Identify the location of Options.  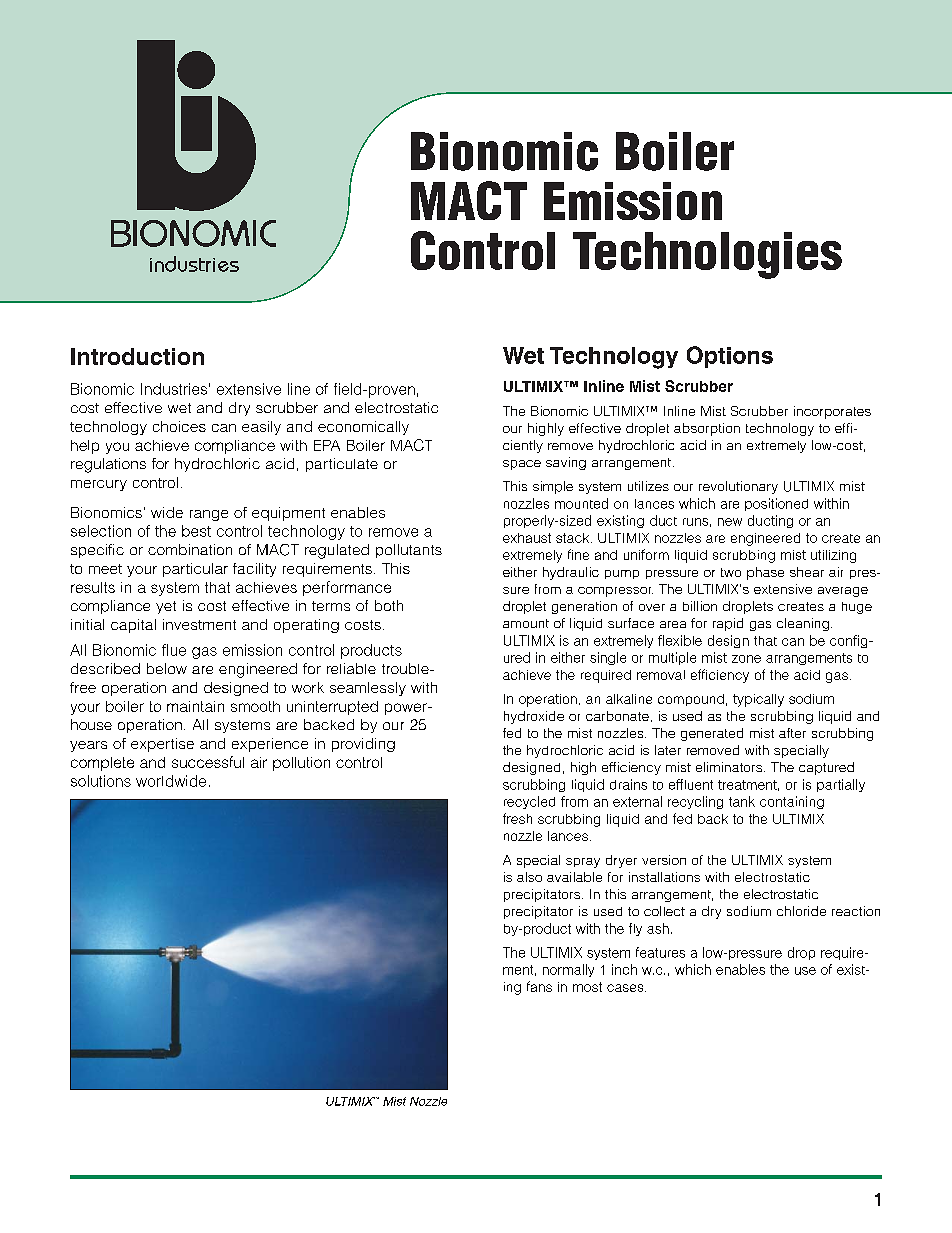
(730, 357).
